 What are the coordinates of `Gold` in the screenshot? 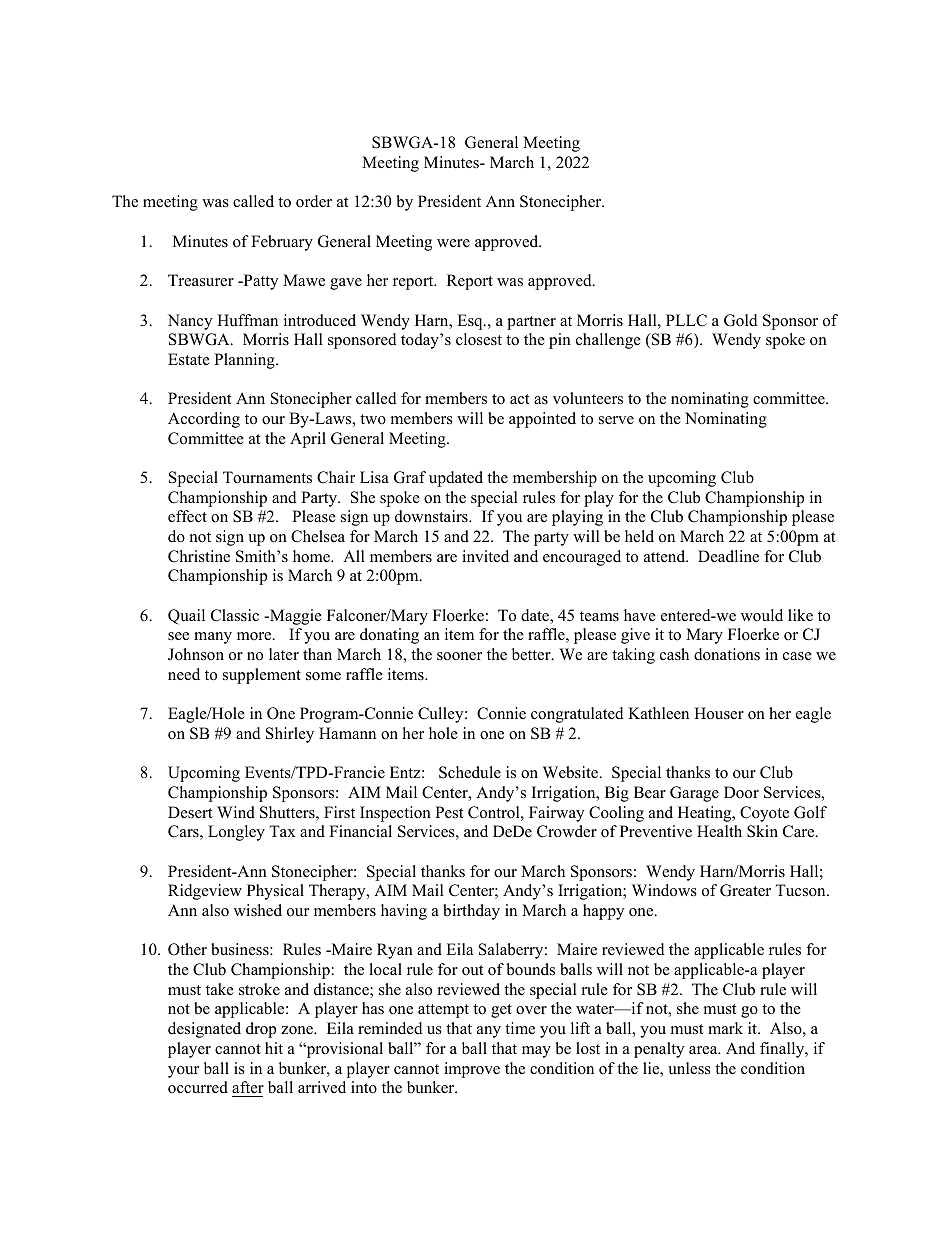 It's located at (741, 320).
